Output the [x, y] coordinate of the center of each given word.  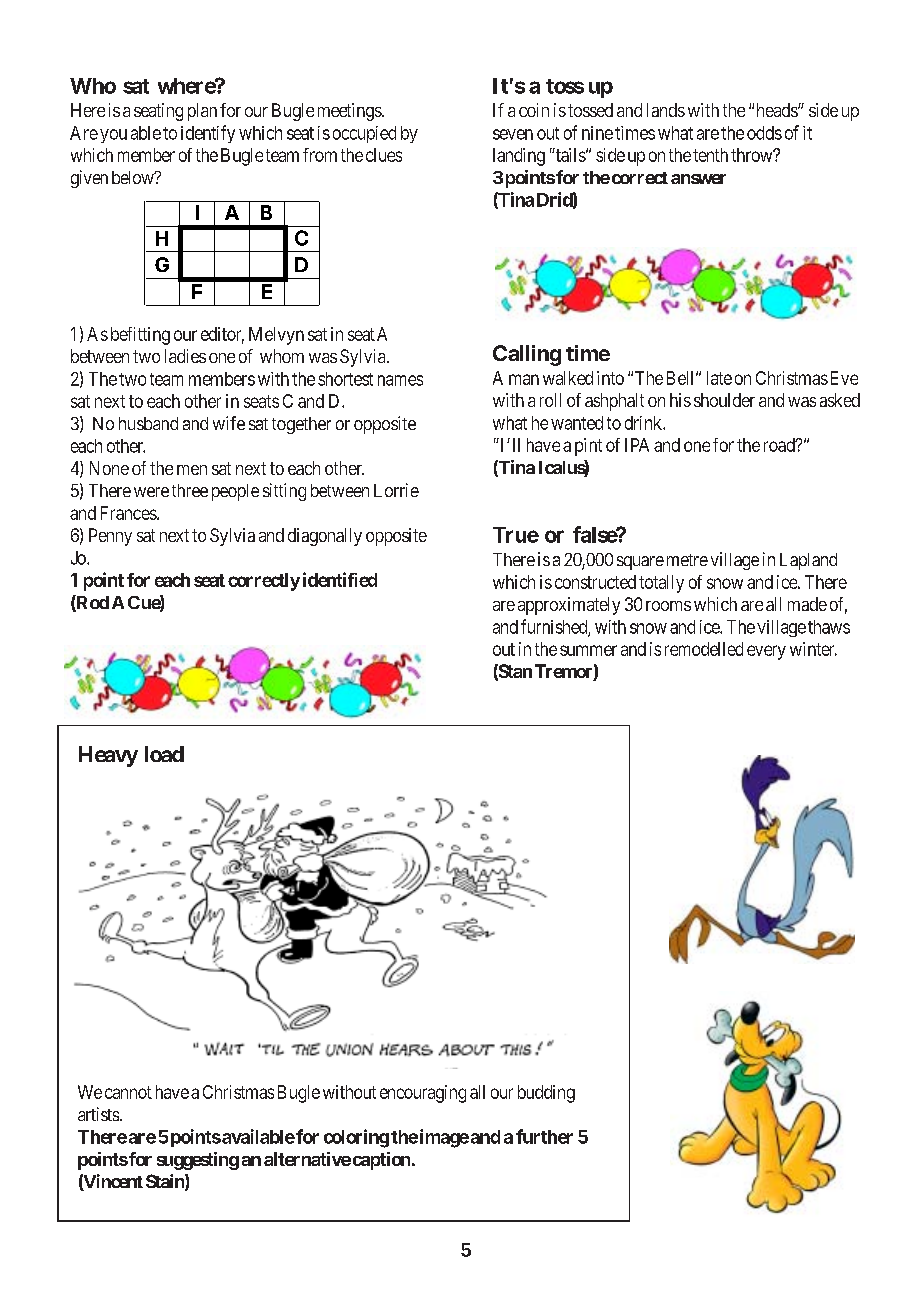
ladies [185, 356]
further [544, 1136]
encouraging [423, 1094]
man [524, 379]
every [766, 652]
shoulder [724, 400]
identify [208, 134]
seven [513, 134]
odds [764, 133]
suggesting [198, 1161]
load [164, 754]
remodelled [704, 649]
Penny [110, 537]
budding [546, 1094]
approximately [569, 606]
